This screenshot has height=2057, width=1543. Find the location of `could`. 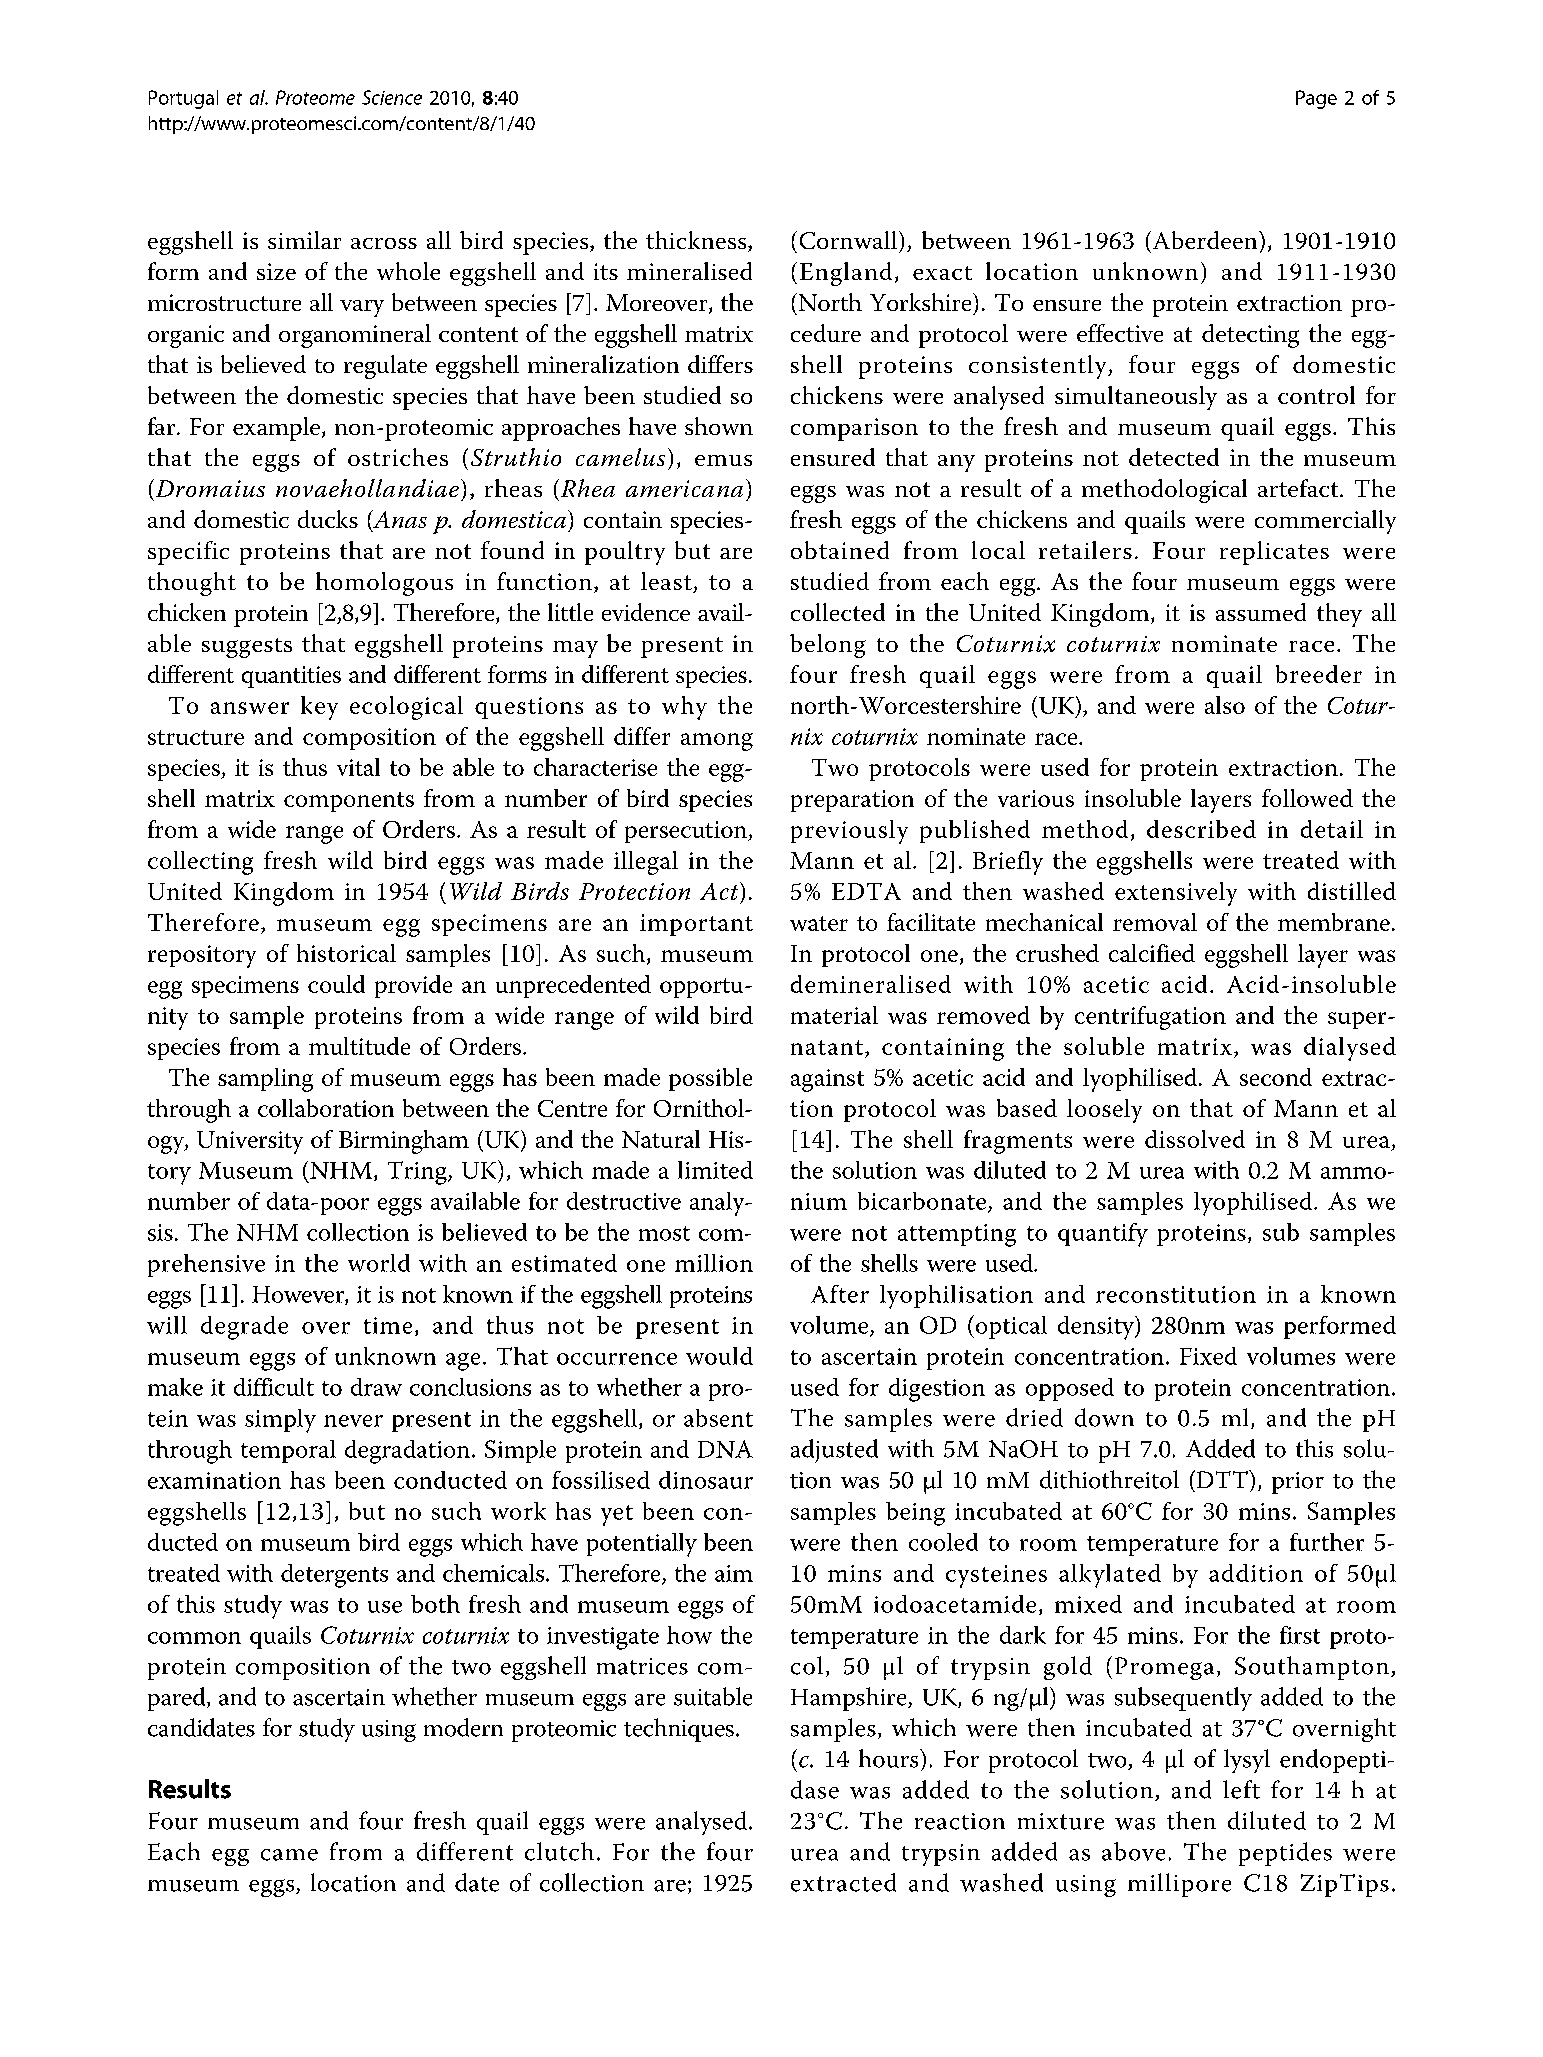

could is located at coordinates (336, 984).
